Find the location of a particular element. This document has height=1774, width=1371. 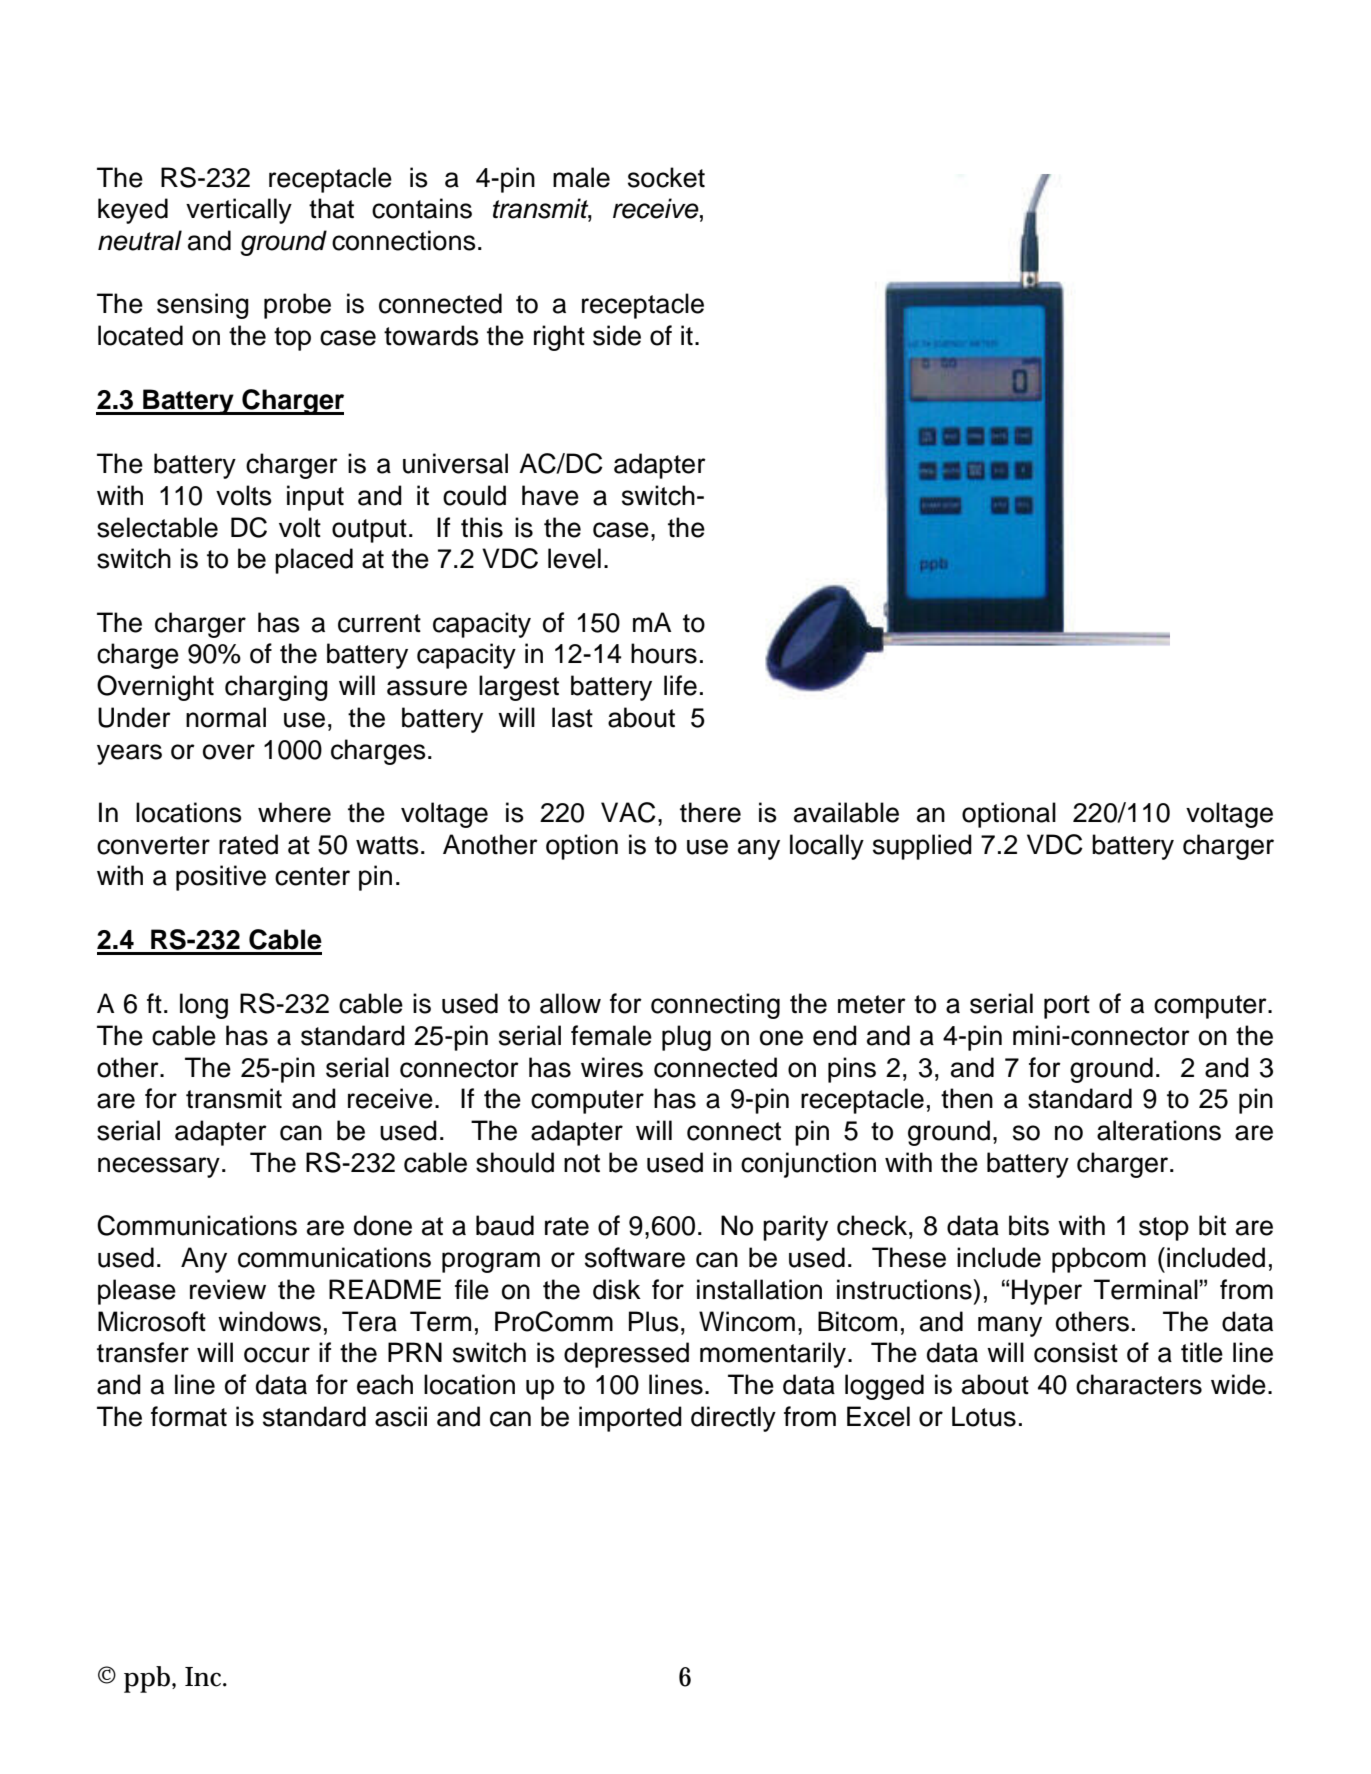

have is located at coordinates (550, 495).
